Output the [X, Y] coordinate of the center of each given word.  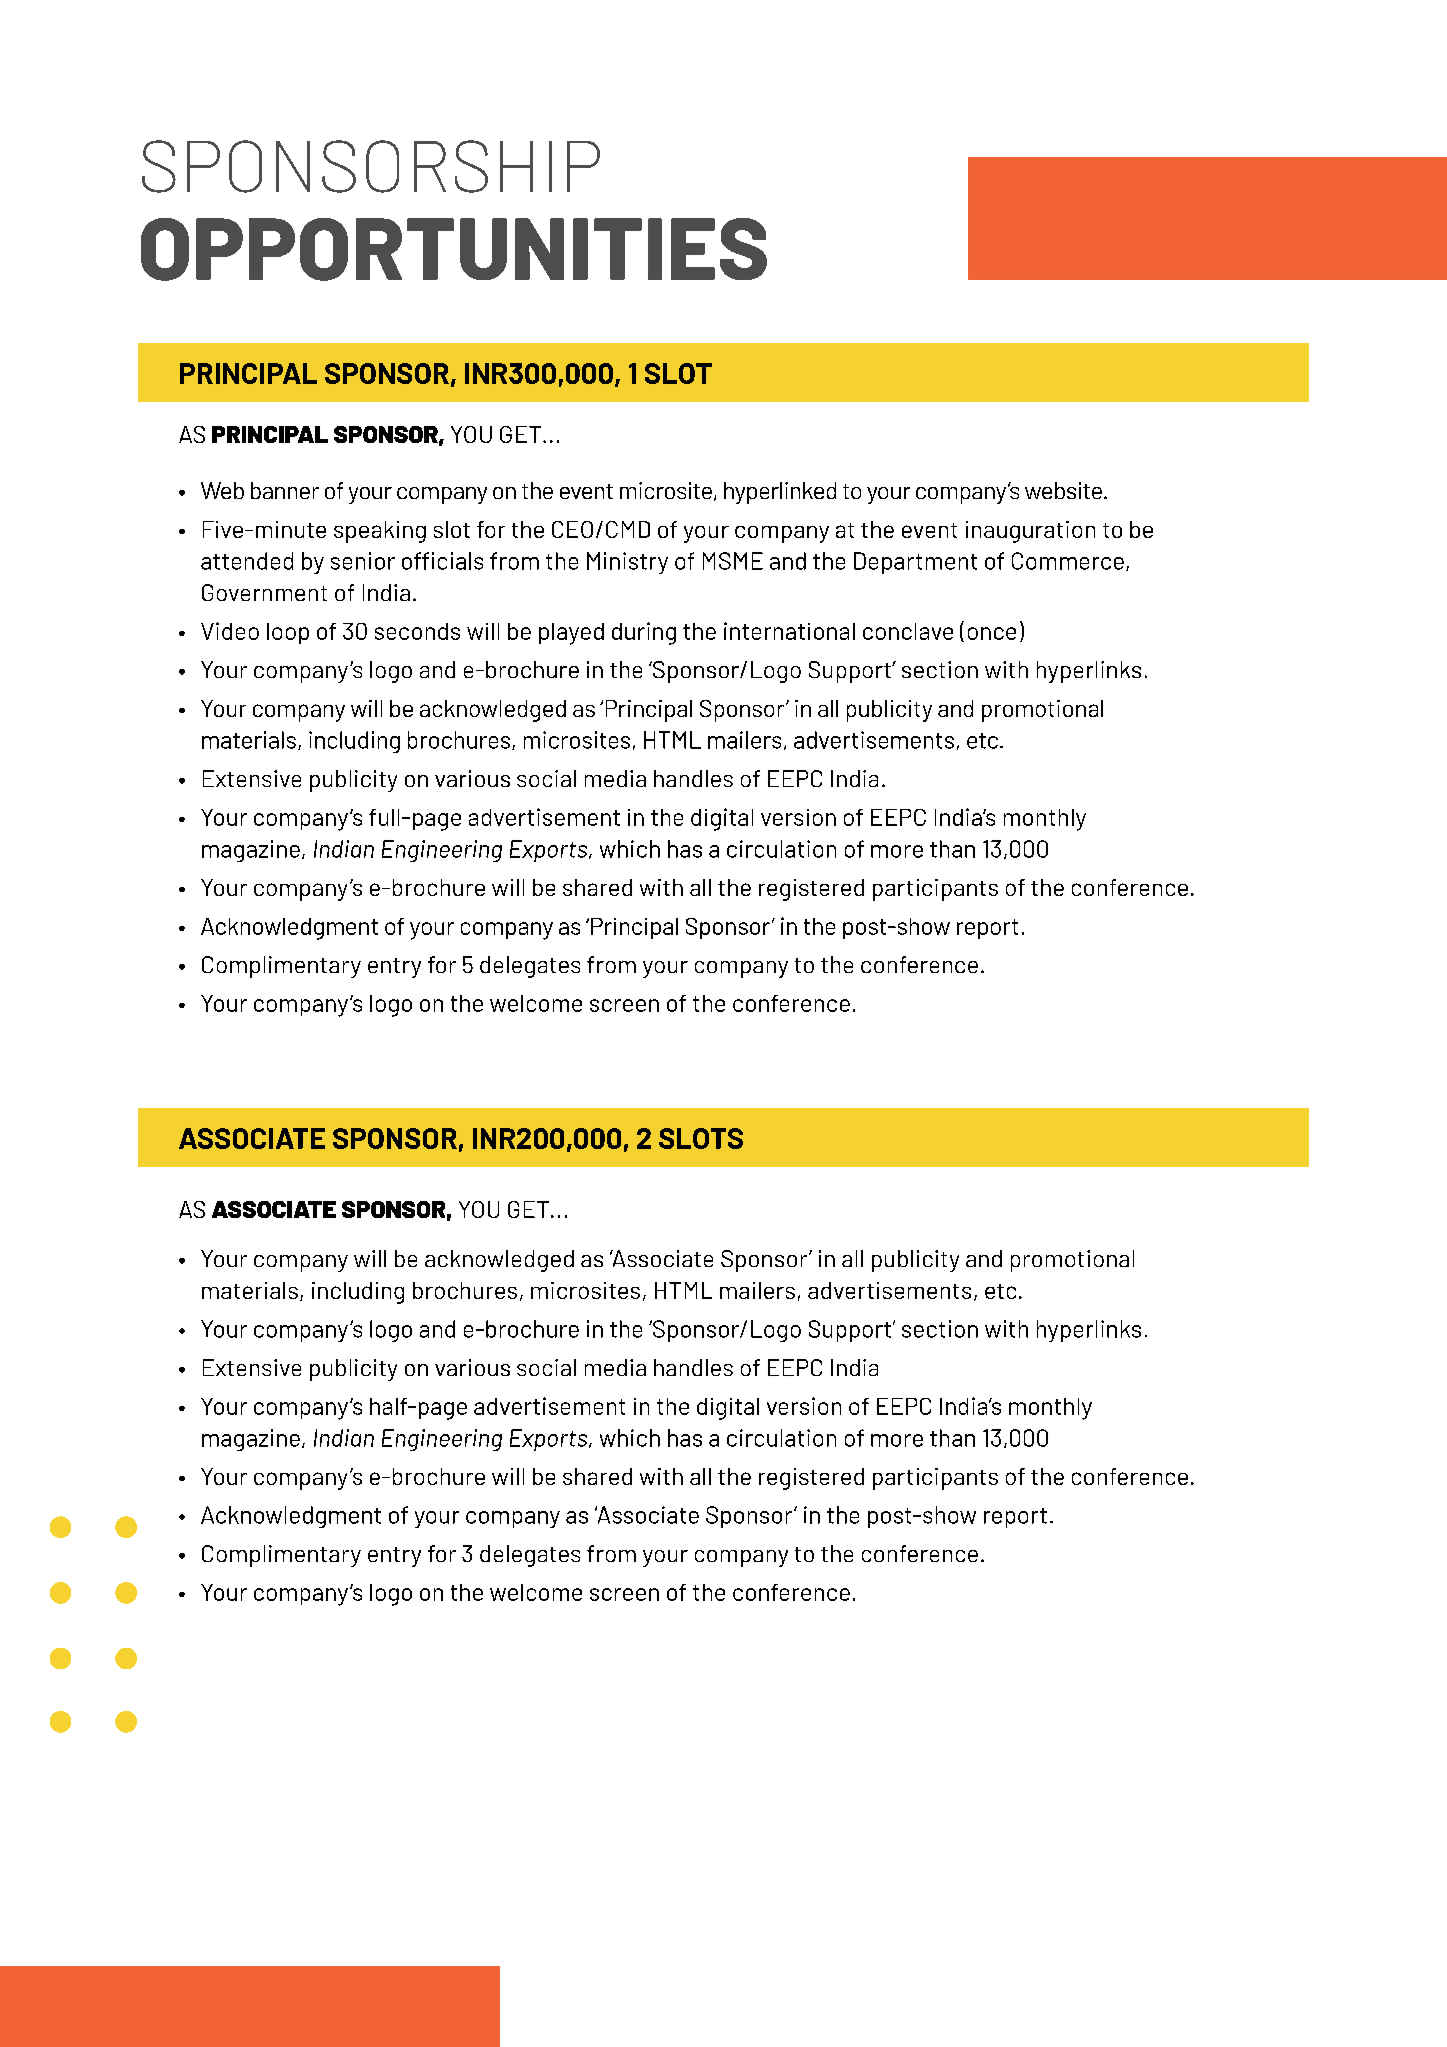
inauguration [1030, 532]
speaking [380, 532]
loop [288, 633]
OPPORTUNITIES [454, 249]
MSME [733, 561]
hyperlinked [780, 493]
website [1063, 490]
